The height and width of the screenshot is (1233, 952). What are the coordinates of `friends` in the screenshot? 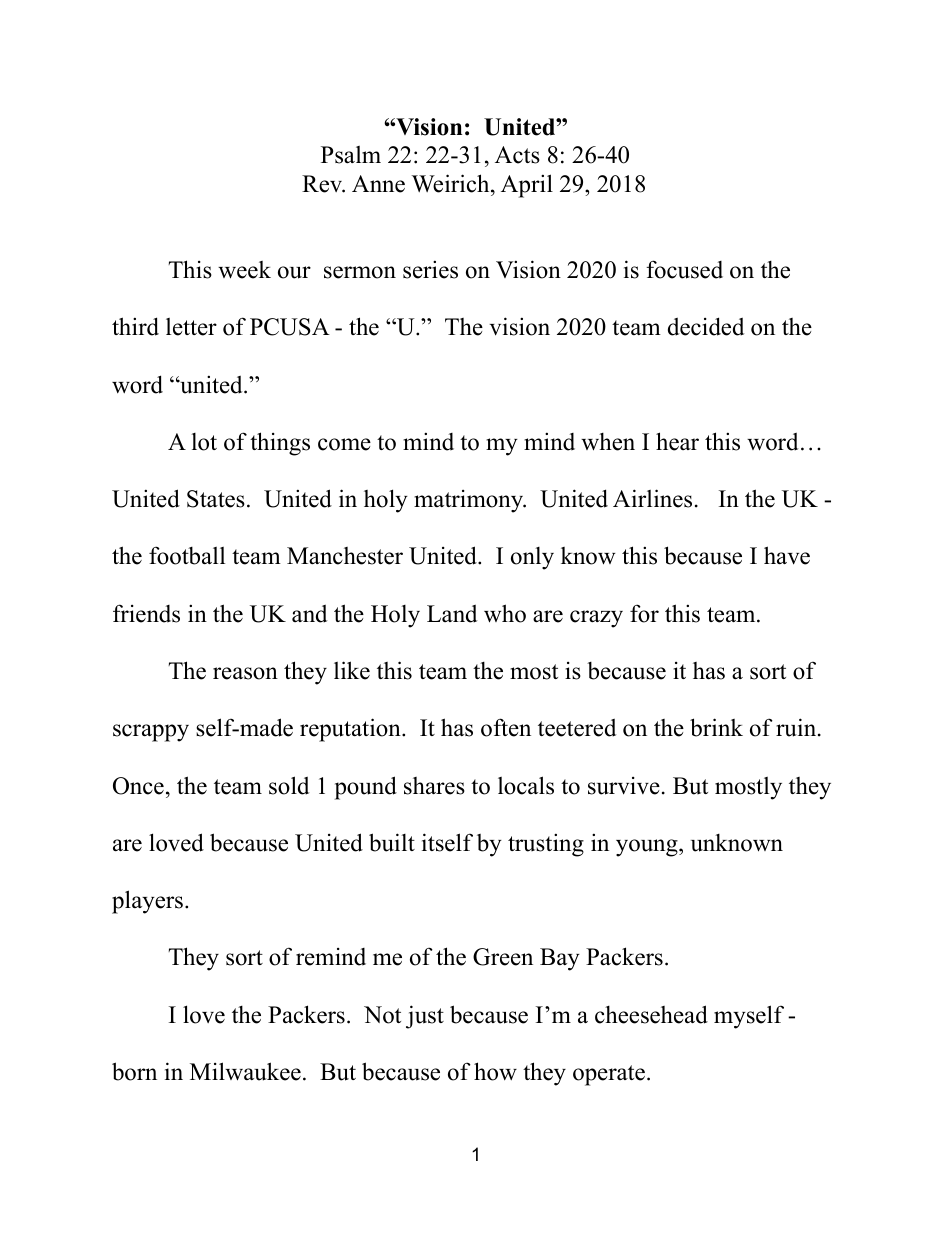 It's located at (146, 613).
